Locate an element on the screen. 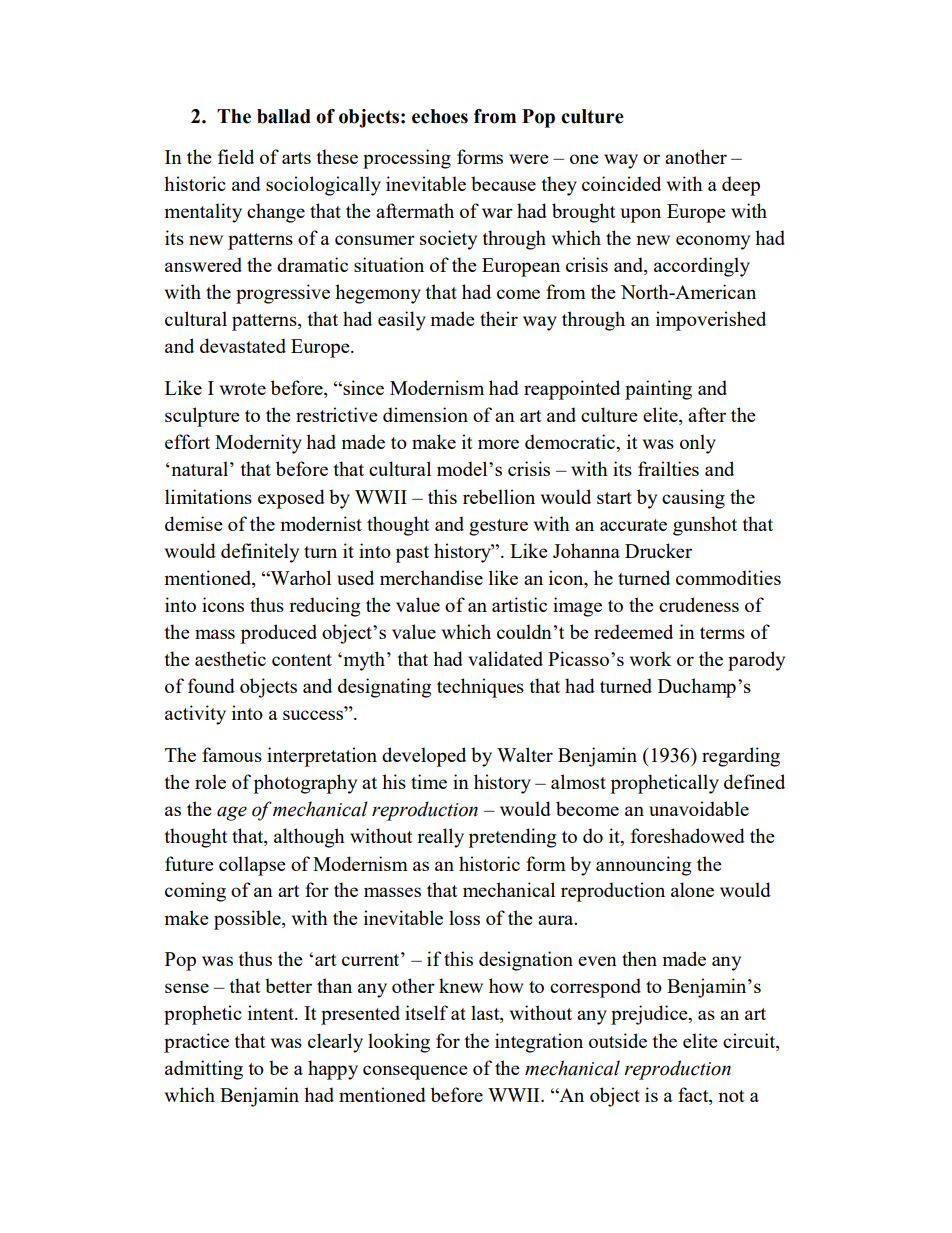 Image resolution: width=952 pixels, height=1233 pixels. echoes is located at coordinates (440, 116).
